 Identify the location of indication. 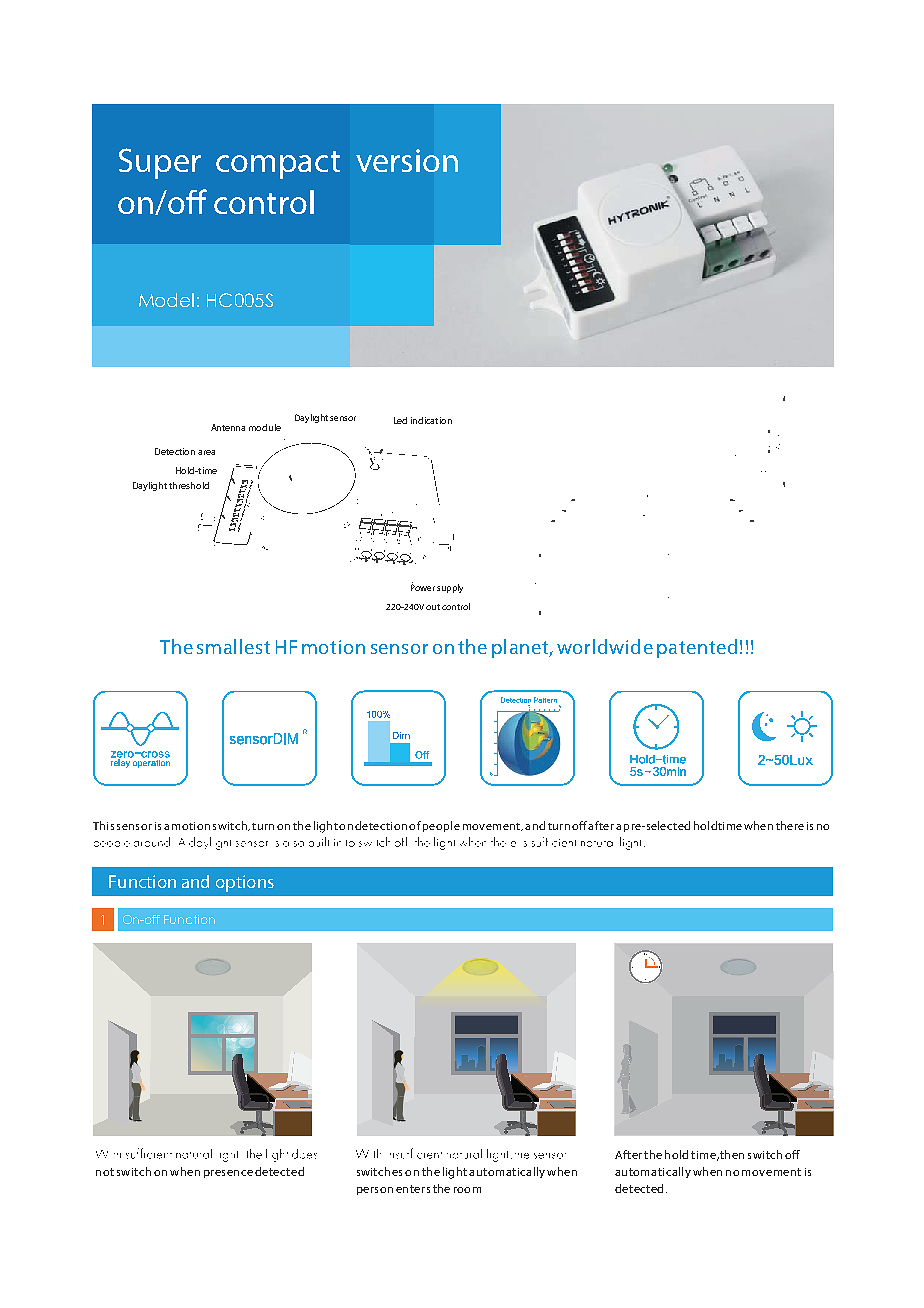
(431, 420).
